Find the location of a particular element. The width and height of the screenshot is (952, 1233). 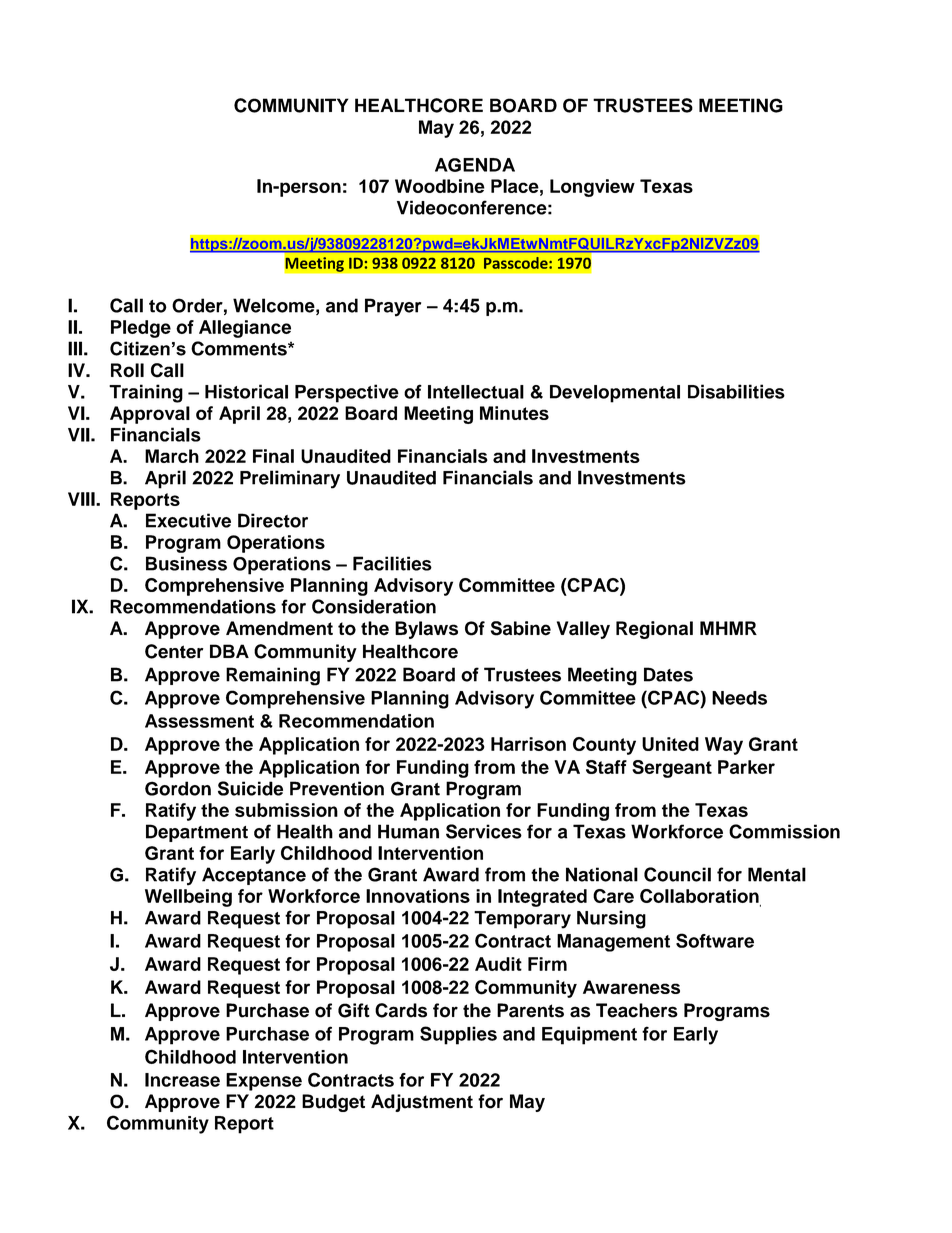

AGENDA is located at coordinates (475, 165).
